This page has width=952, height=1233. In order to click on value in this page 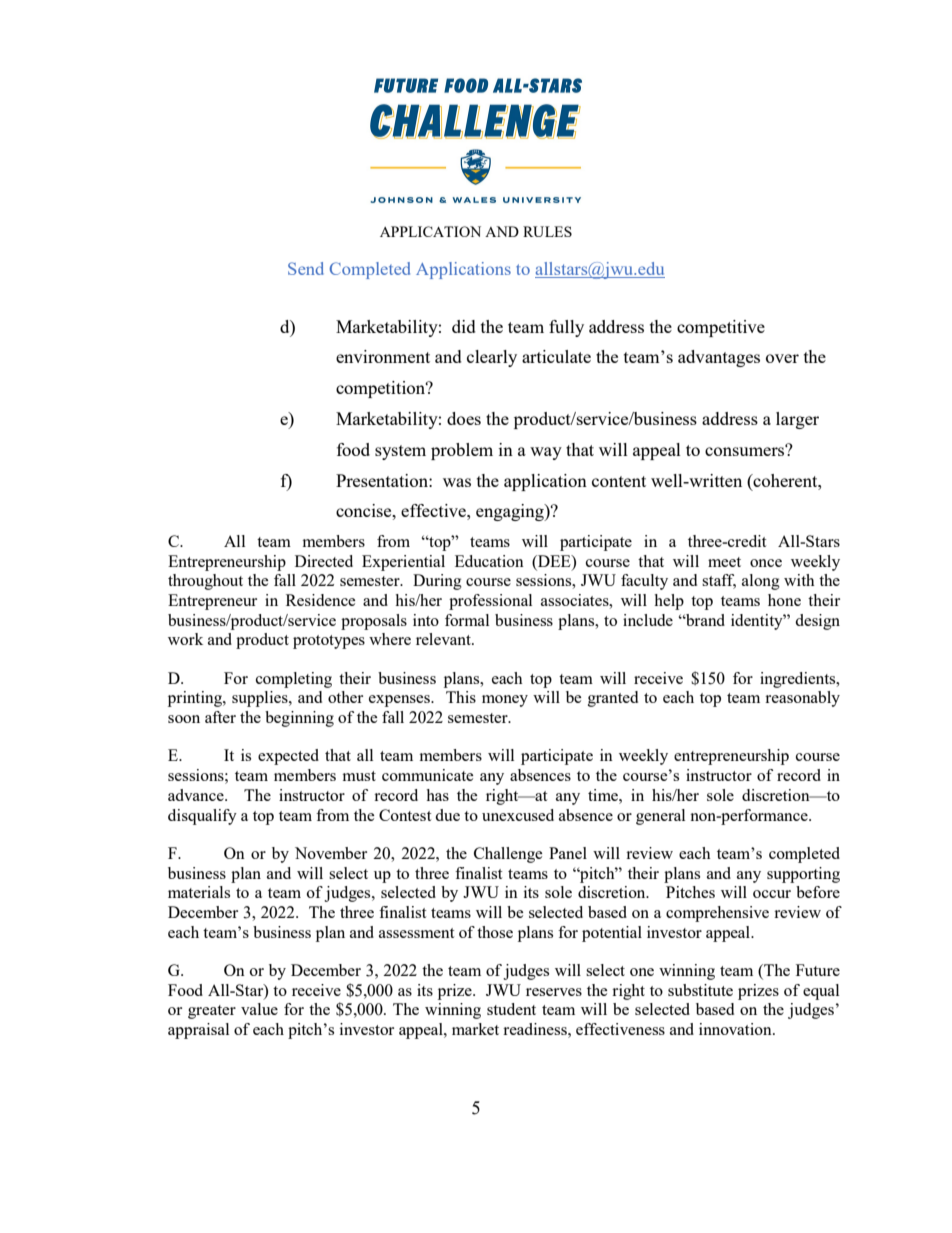, I will do `click(259, 1009)`.
